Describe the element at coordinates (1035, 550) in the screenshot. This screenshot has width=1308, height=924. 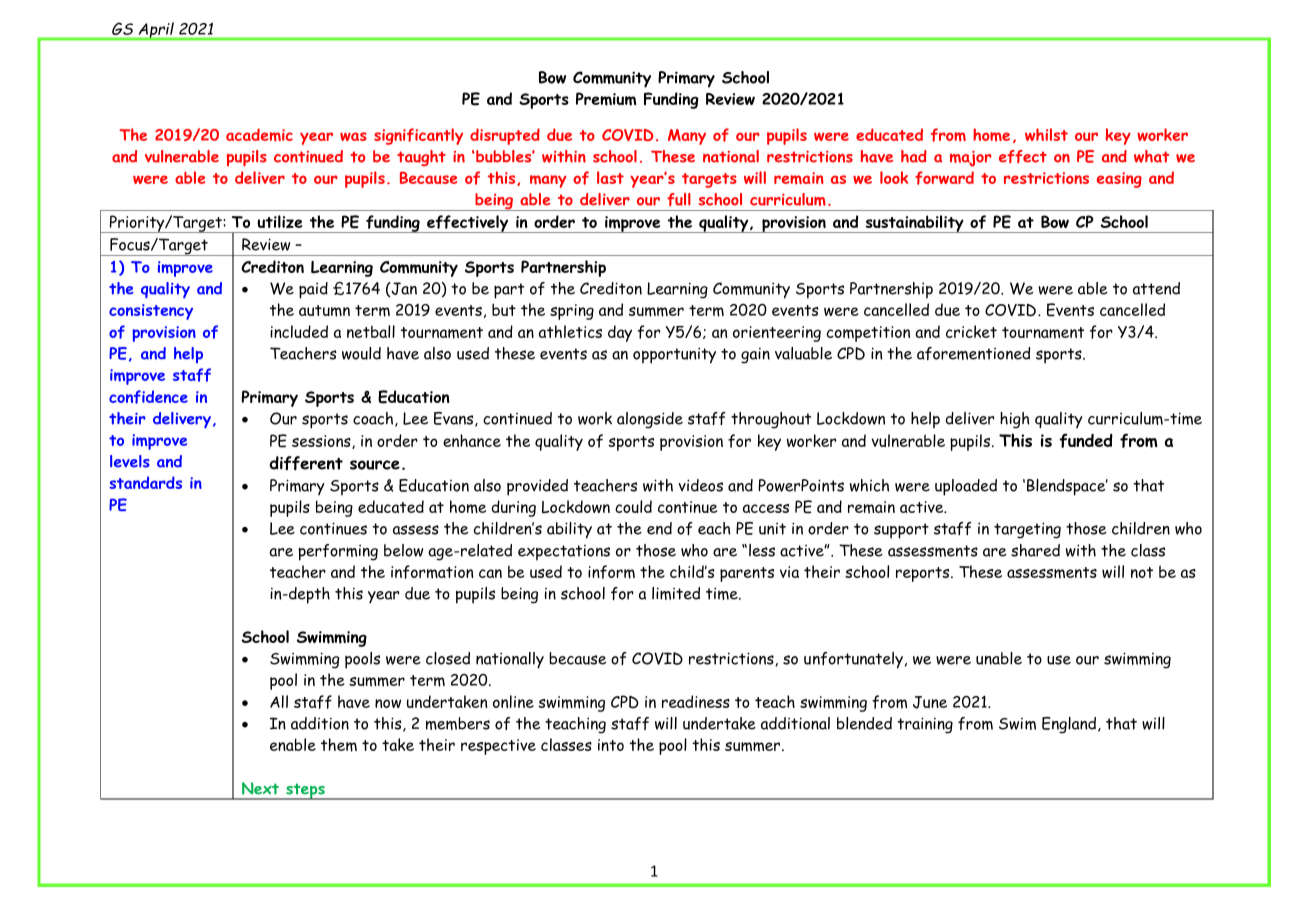
I see `shared` at that location.
